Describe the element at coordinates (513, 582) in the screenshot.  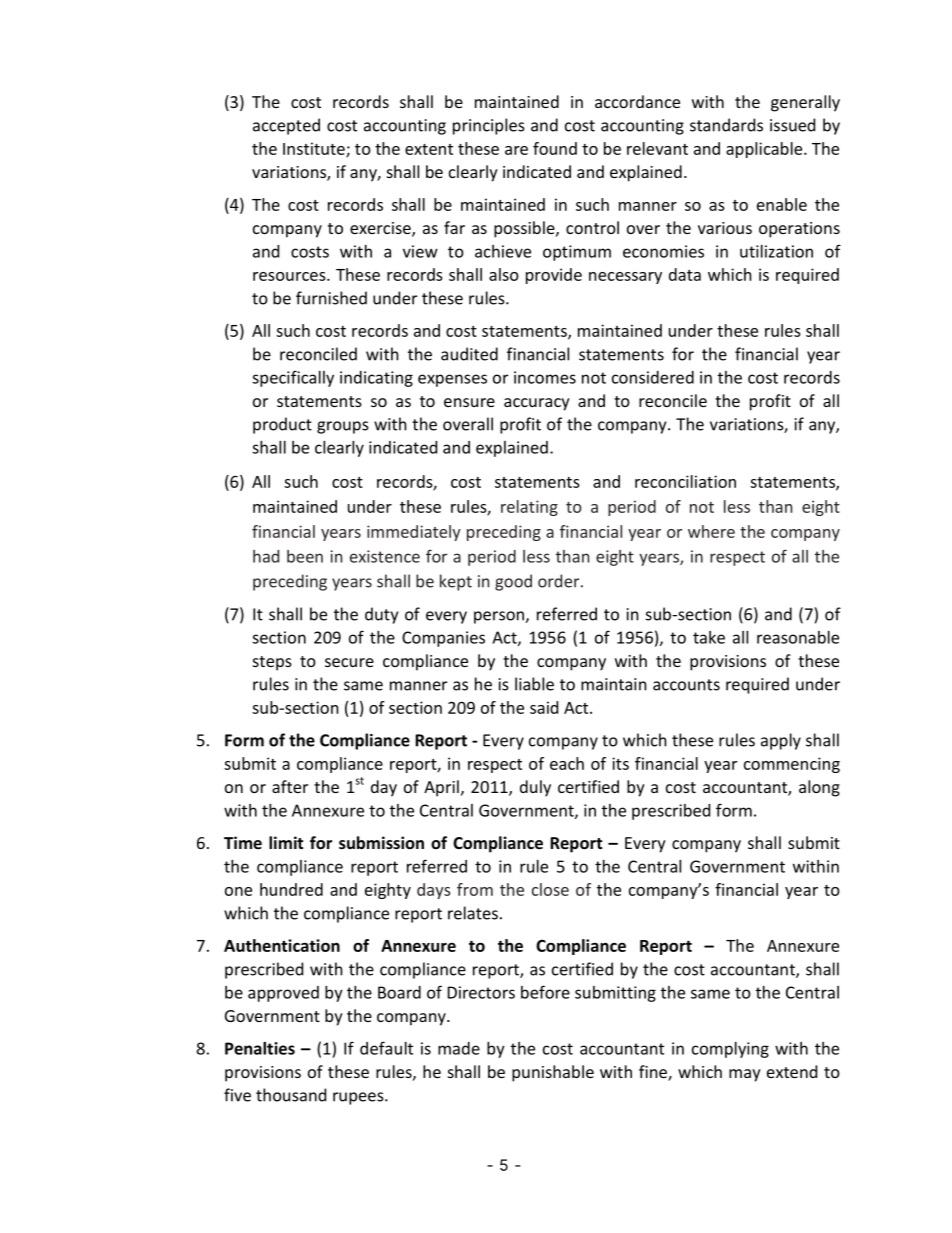
I see `good` at that location.
